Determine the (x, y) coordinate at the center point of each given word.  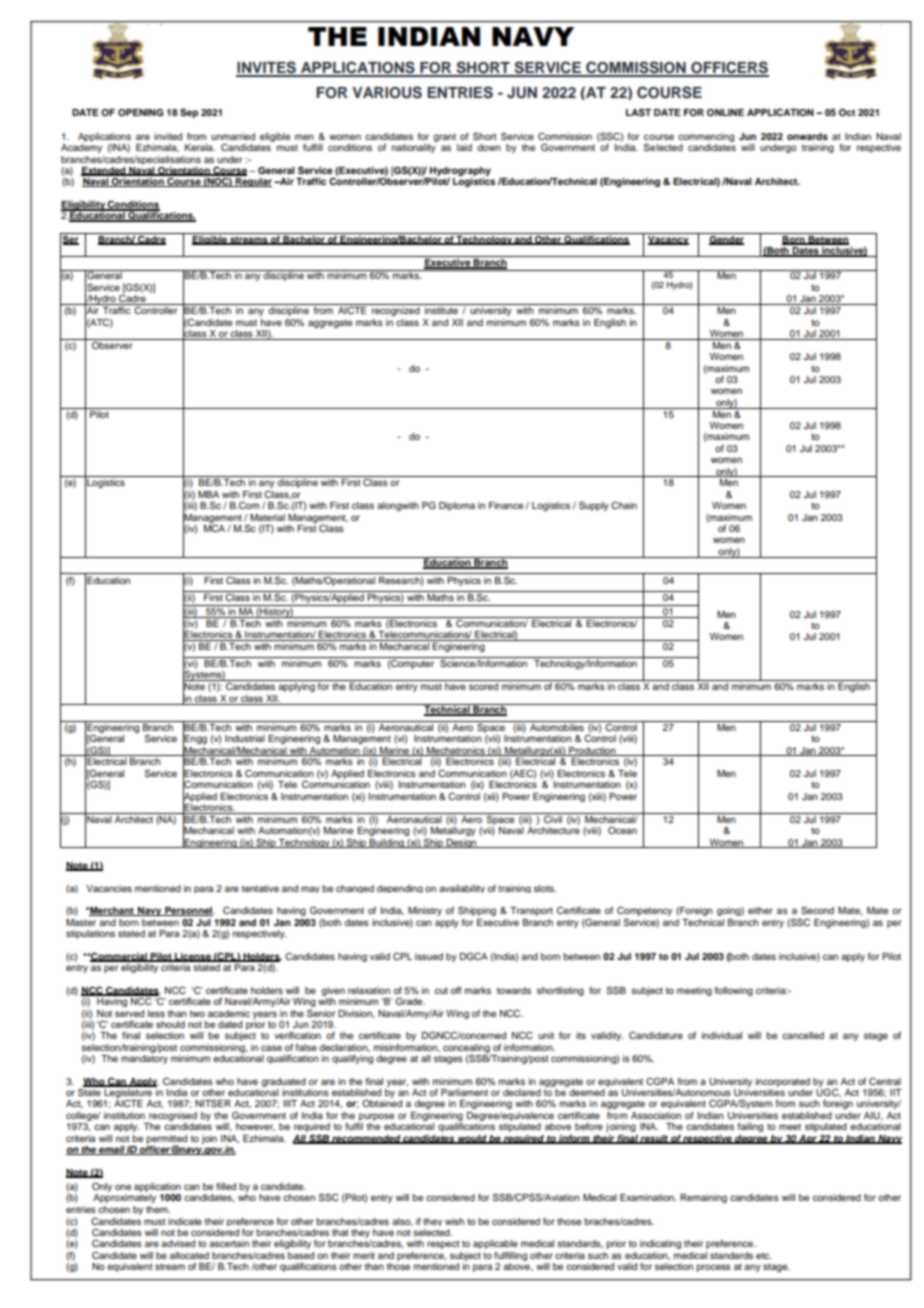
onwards (807, 136)
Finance (506, 505)
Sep (189, 113)
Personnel (188, 911)
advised (178, 1243)
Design (461, 843)
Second (817, 910)
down (489, 147)
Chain (624, 505)
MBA (208, 494)
